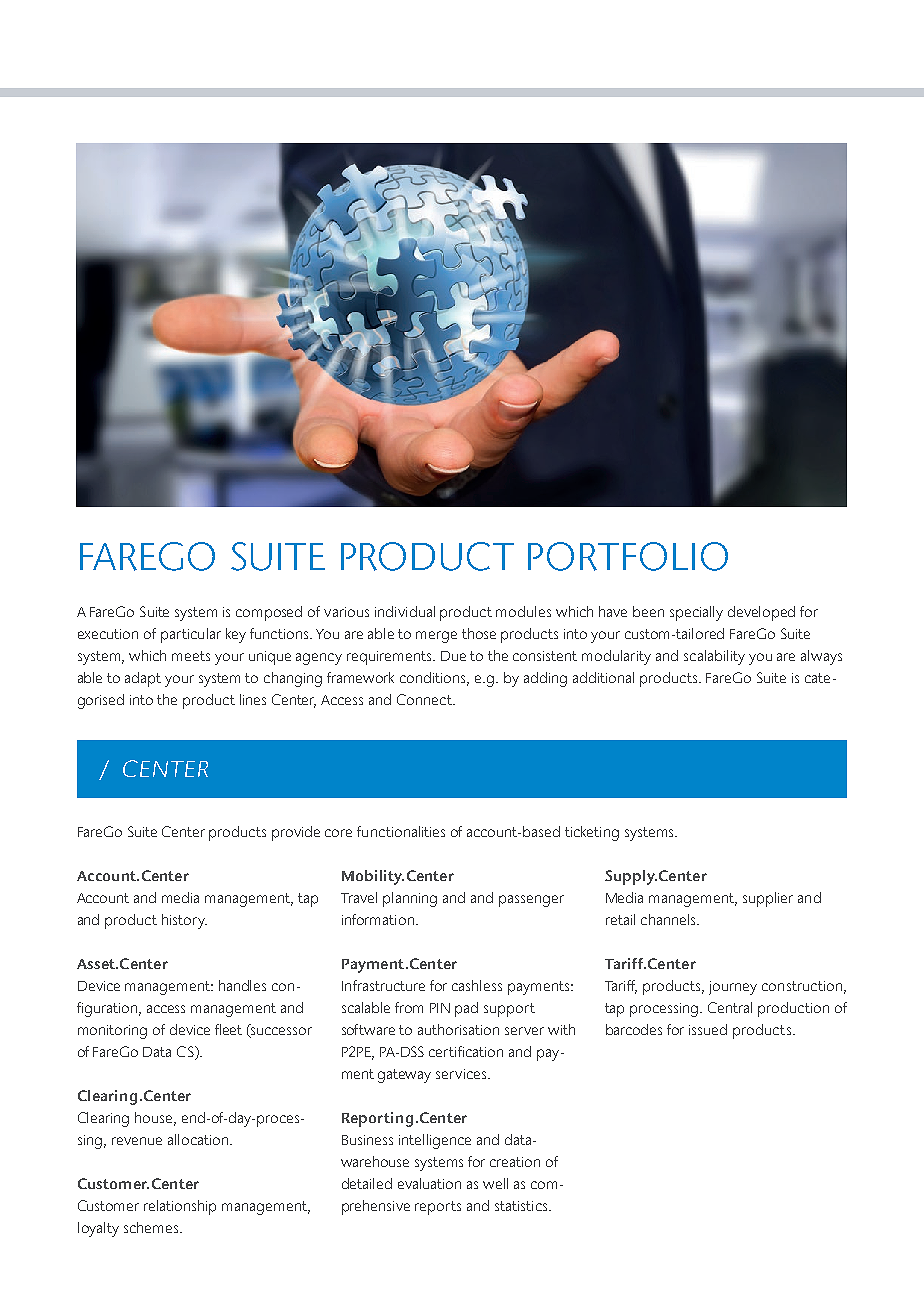  What do you see at coordinates (405, 611) in the page?
I see `individual` at bounding box center [405, 611].
